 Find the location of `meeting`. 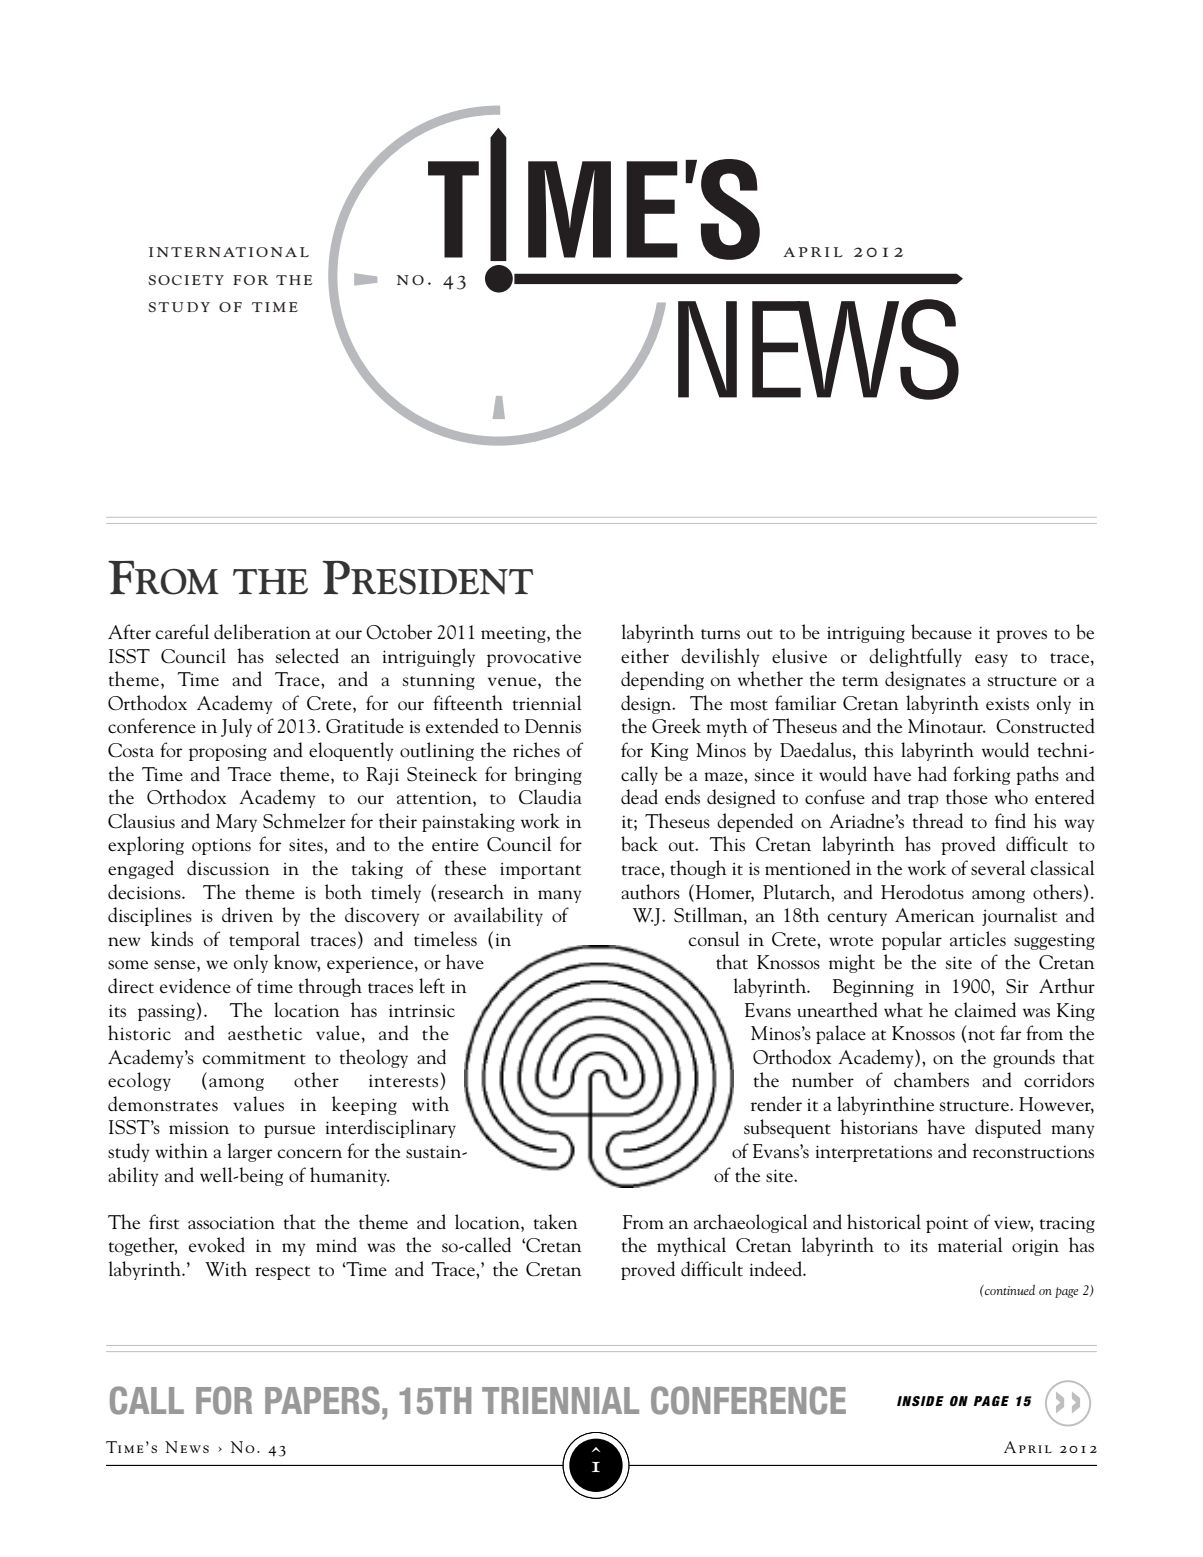

meeting is located at coordinates (514, 634).
